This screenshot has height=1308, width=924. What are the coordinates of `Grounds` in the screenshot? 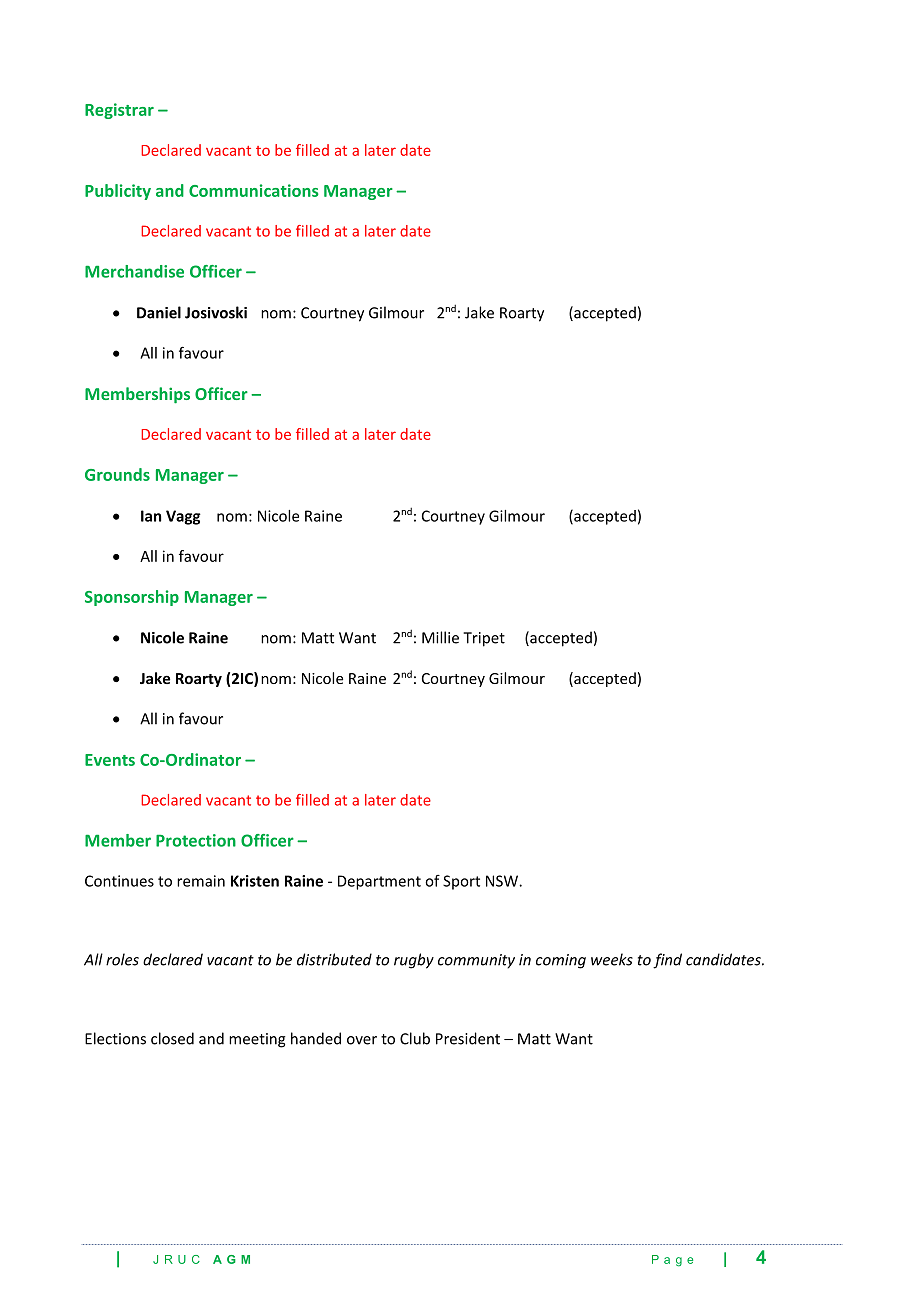 It's located at (117, 474).
